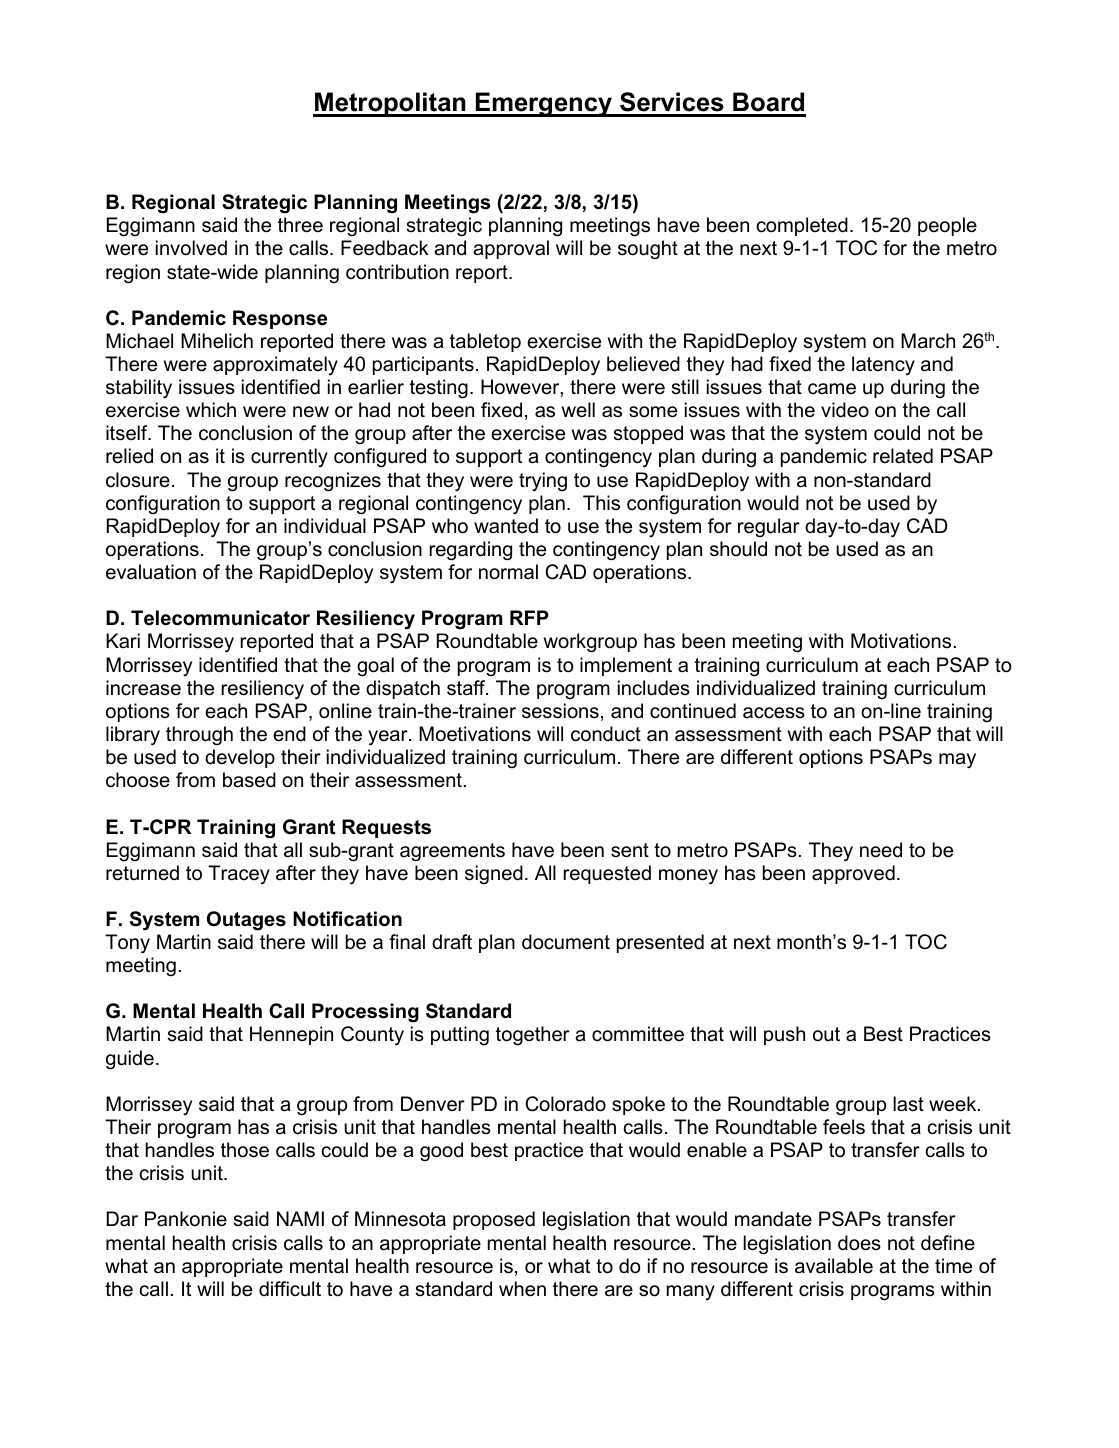  What do you see at coordinates (522, 1289) in the screenshot?
I see `when` at bounding box center [522, 1289].
